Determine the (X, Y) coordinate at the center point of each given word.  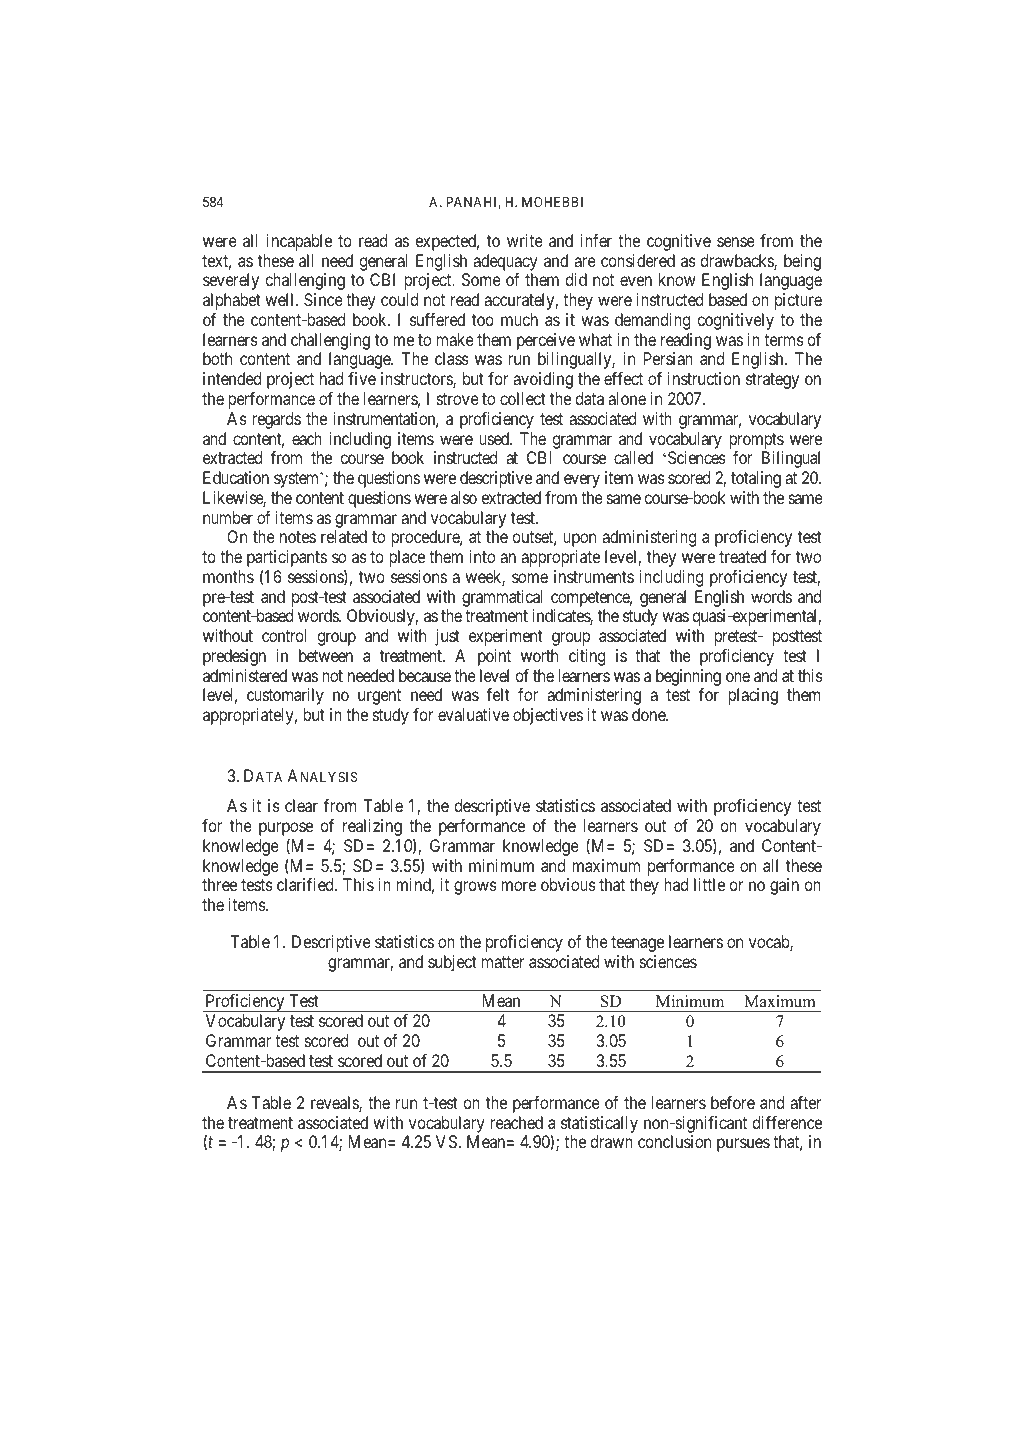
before (733, 1102)
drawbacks (738, 262)
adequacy (505, 262)
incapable (299, 242)
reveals (335, 1104)
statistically (599, 1124)
